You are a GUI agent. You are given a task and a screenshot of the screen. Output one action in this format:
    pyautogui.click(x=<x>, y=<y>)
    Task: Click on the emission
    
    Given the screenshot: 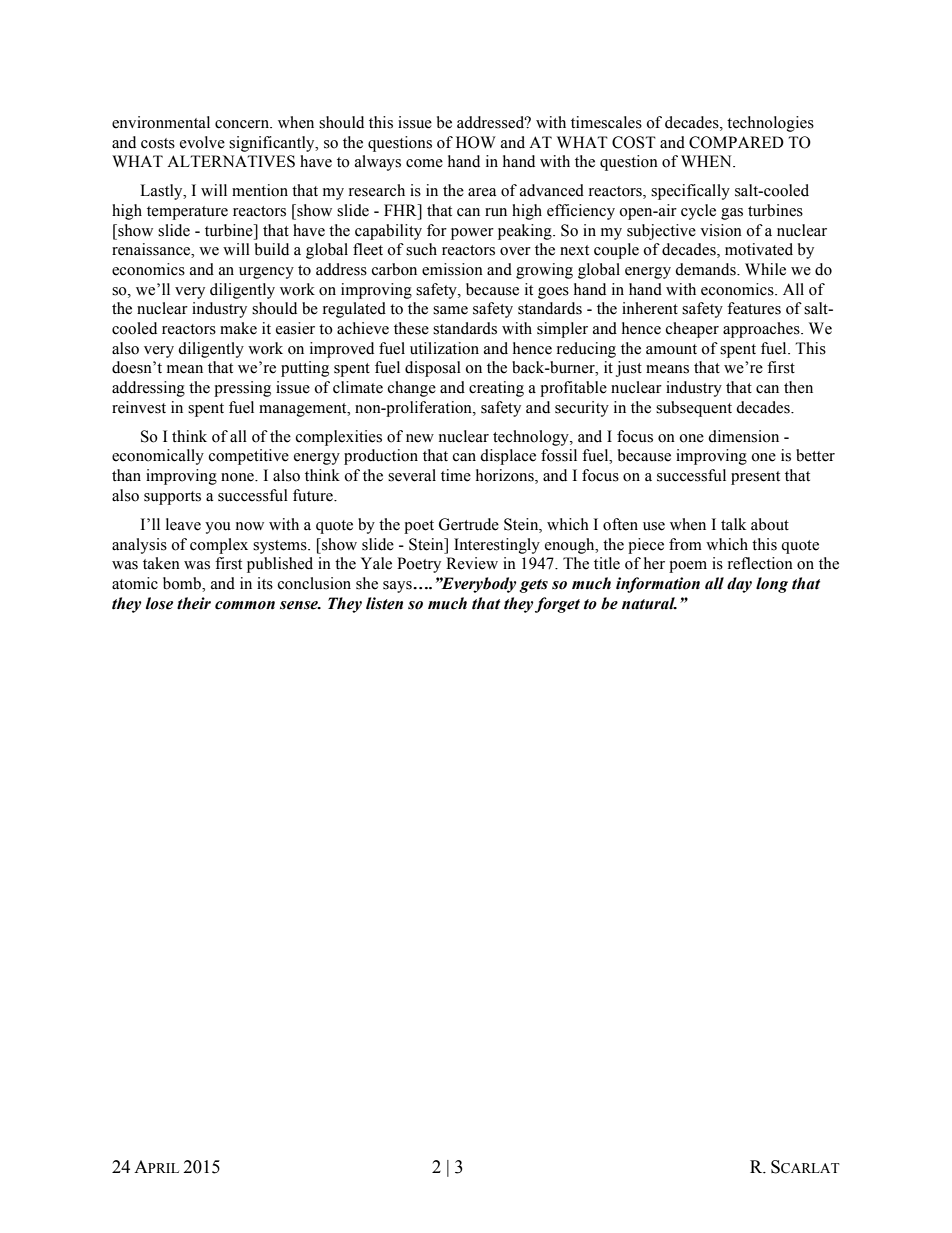 What is the action you would take?
    pyautogui.click(x=452, y=269)
